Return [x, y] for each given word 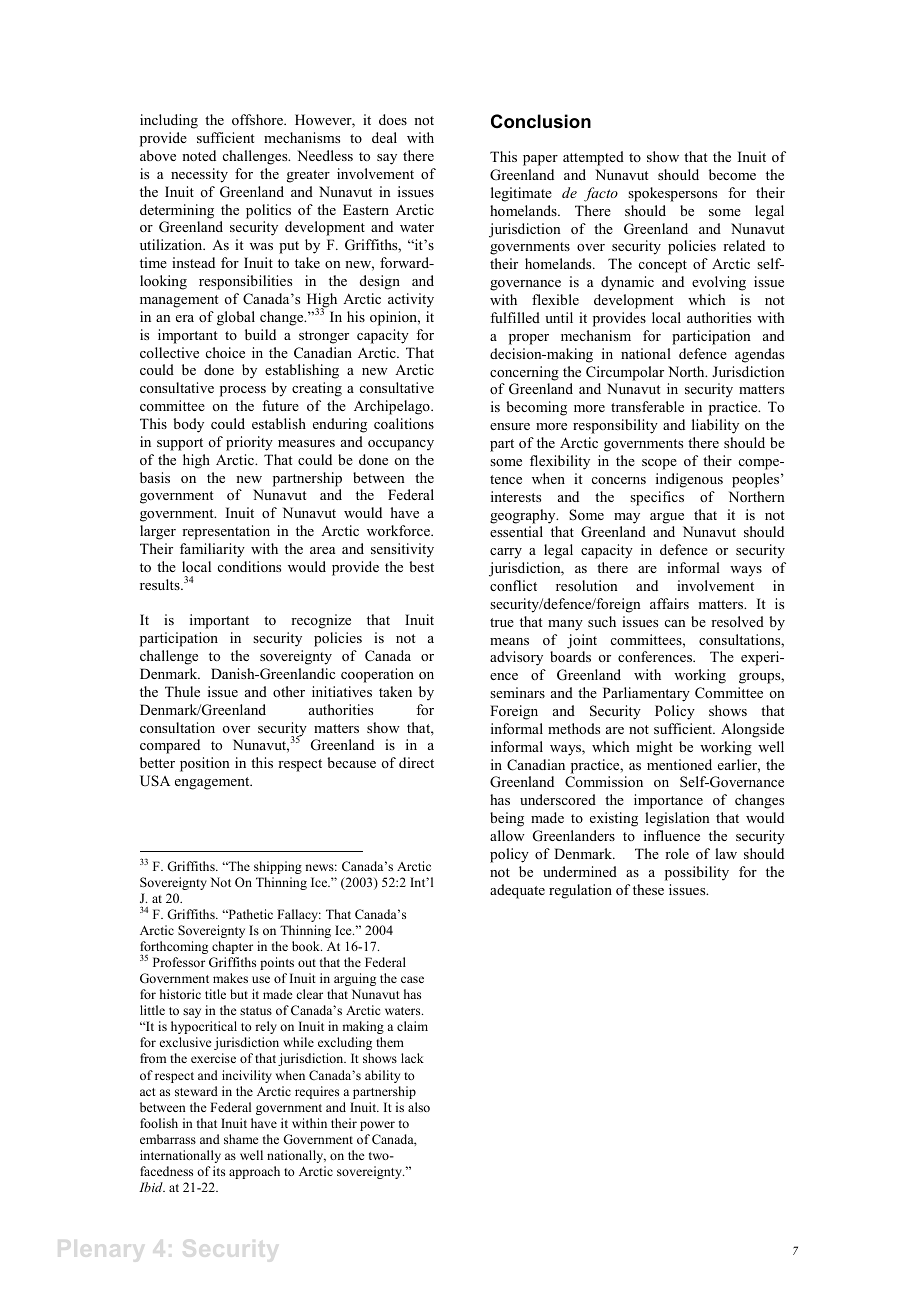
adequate [517, 891]
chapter [232, 947]
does [393, 119]
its [219, 1171]
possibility [697, 873]
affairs [669, 603]
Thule [182, 691]
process [243, 391]
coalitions [404, 423]
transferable [647, 406]
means [509, 641]
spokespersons [672, 194]
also [419, 1107]
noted [199, 155]
